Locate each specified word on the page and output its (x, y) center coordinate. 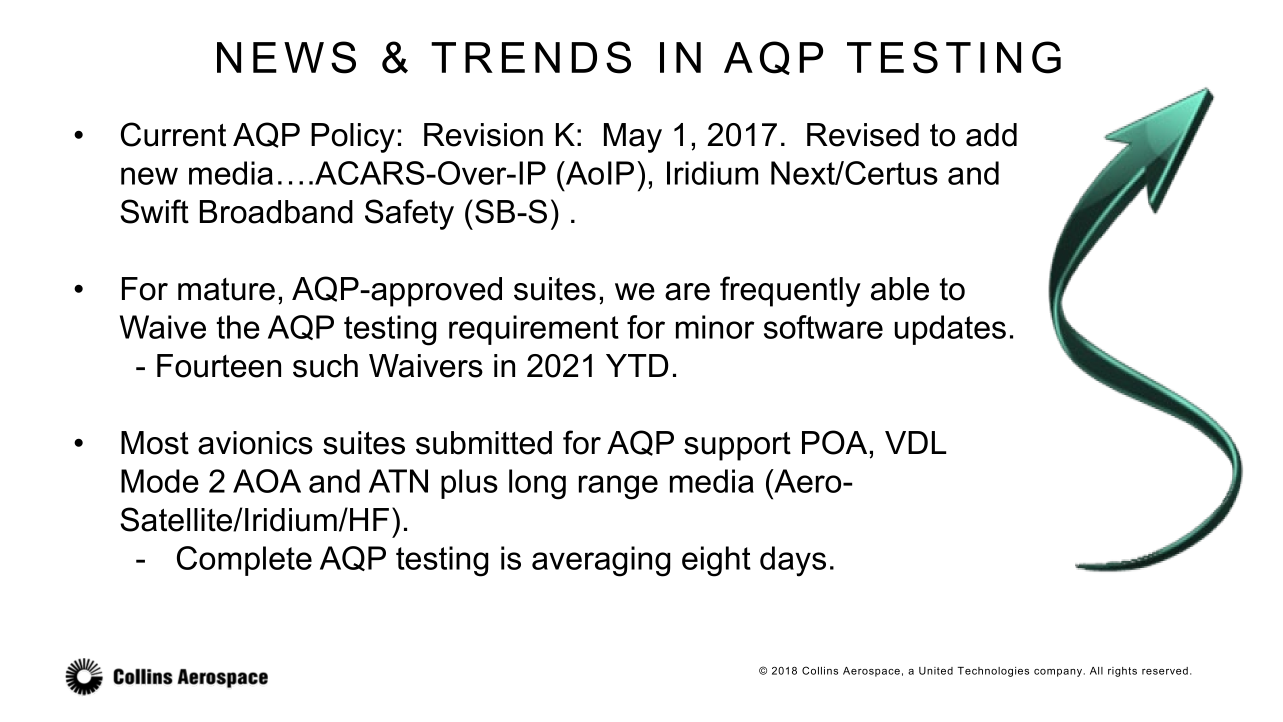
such (325, 366)
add (991, 135)
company (1058, 673)
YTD (637, 365)
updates (950, 330)
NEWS (286, 57)
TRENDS (531, 57)
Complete (244, 561)
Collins (820, 670)
